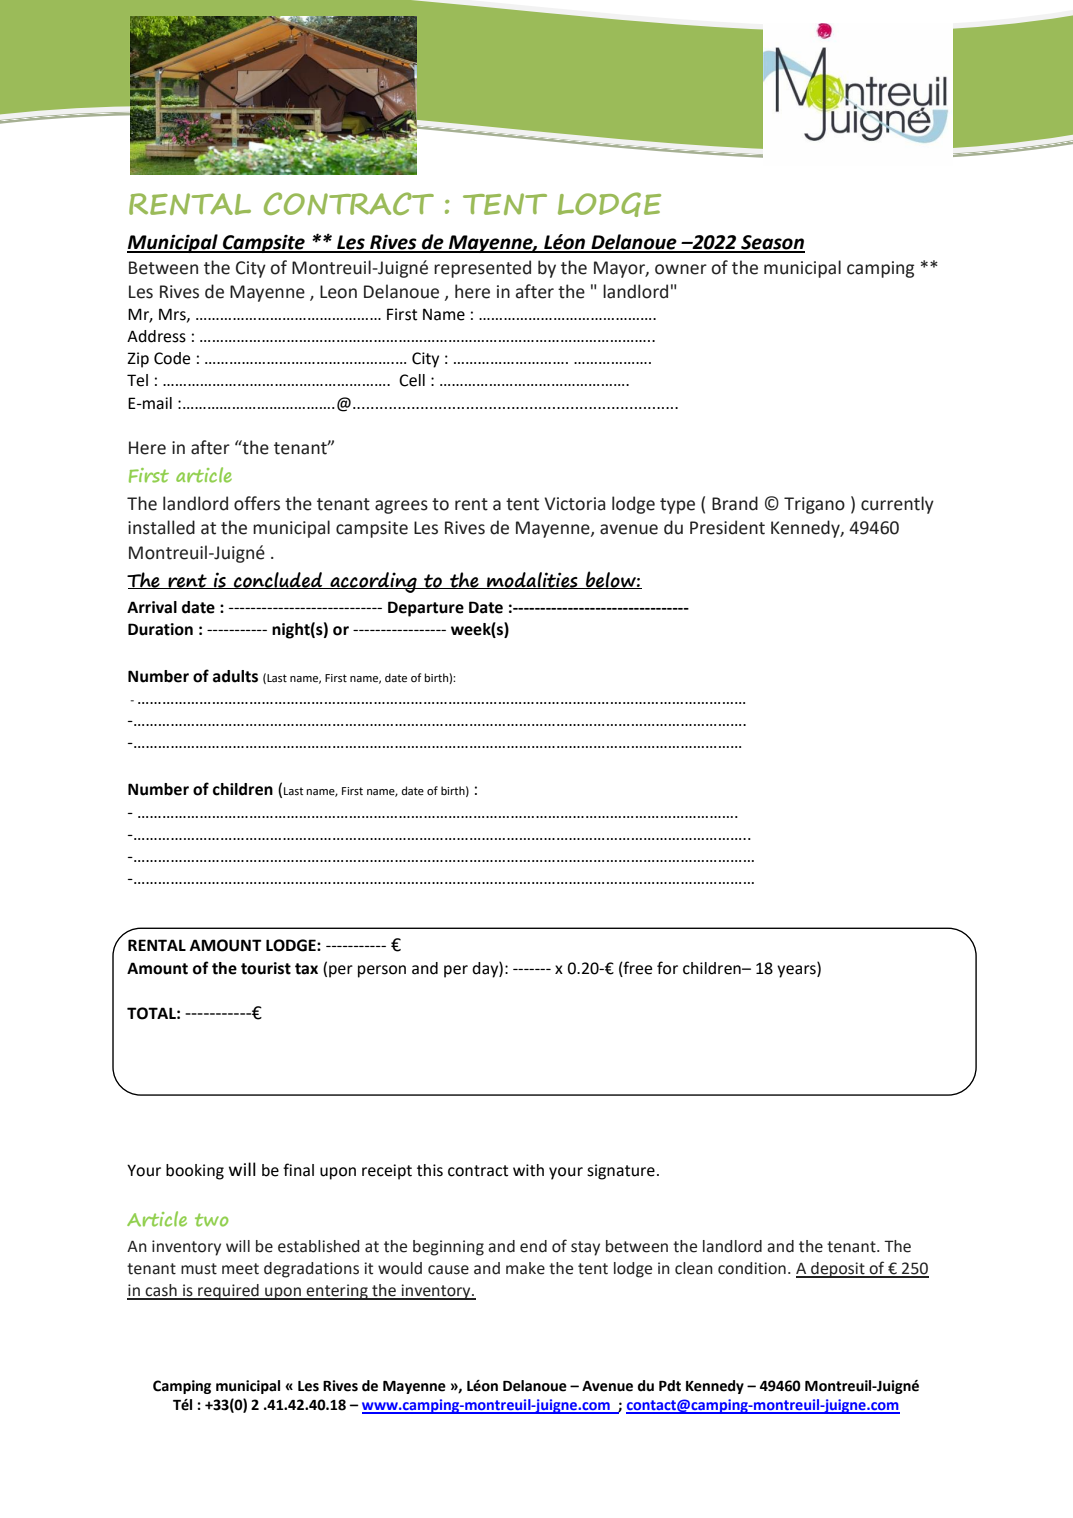 The image size is (1073, 1518). Describe the element at coordinates (382, 971) in the screenshot. I see `person` at that location.
